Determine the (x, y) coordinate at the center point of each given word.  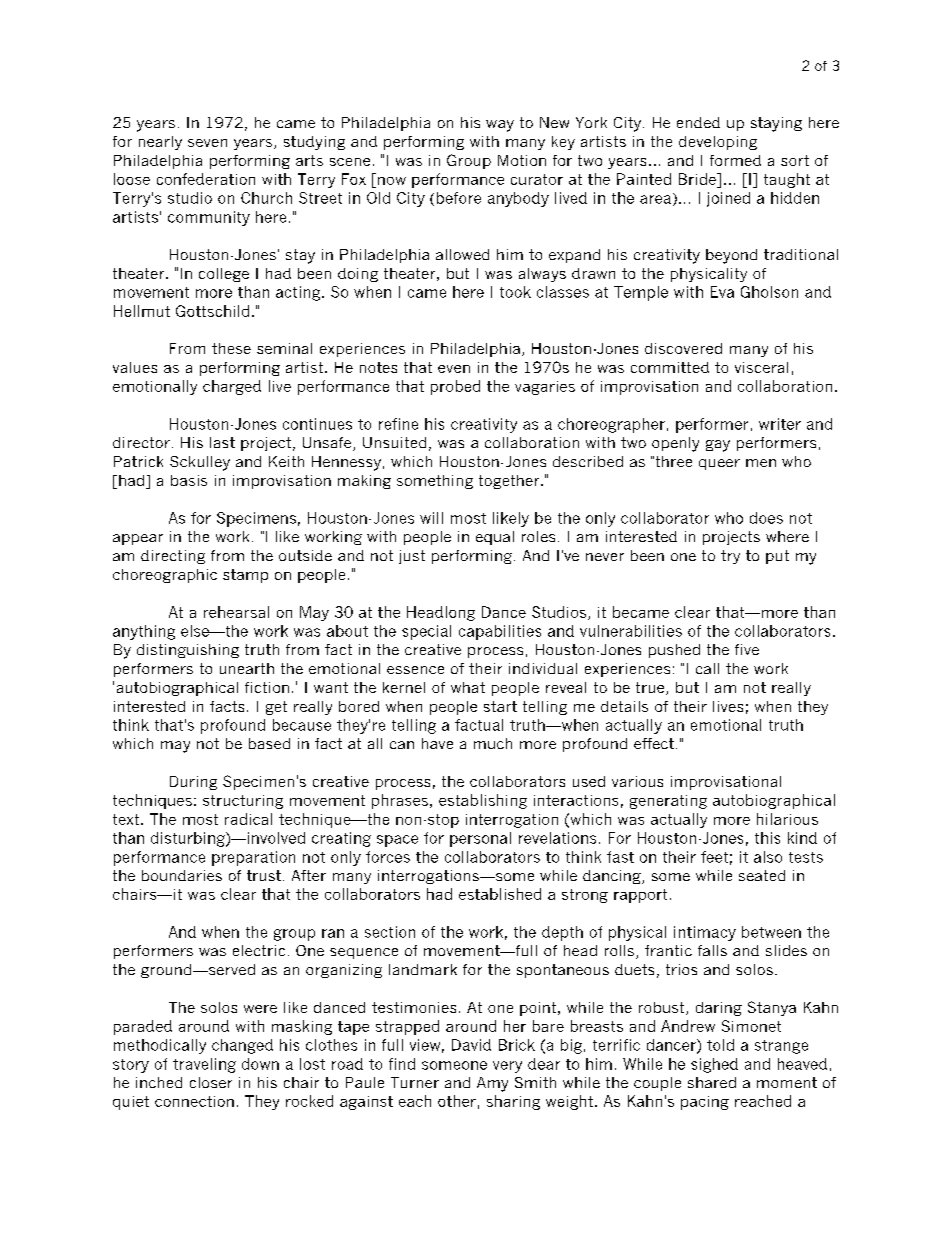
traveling (204, 1065)
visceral (761, 367)
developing (718, 143)
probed (455, 387)
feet (714, 857)
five (747, 649)
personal (480, 839)
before (459, 198)
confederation (206, 179)
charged (232, 387)
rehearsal (236, 612)
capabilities (500, 632)
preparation (253, 858)
